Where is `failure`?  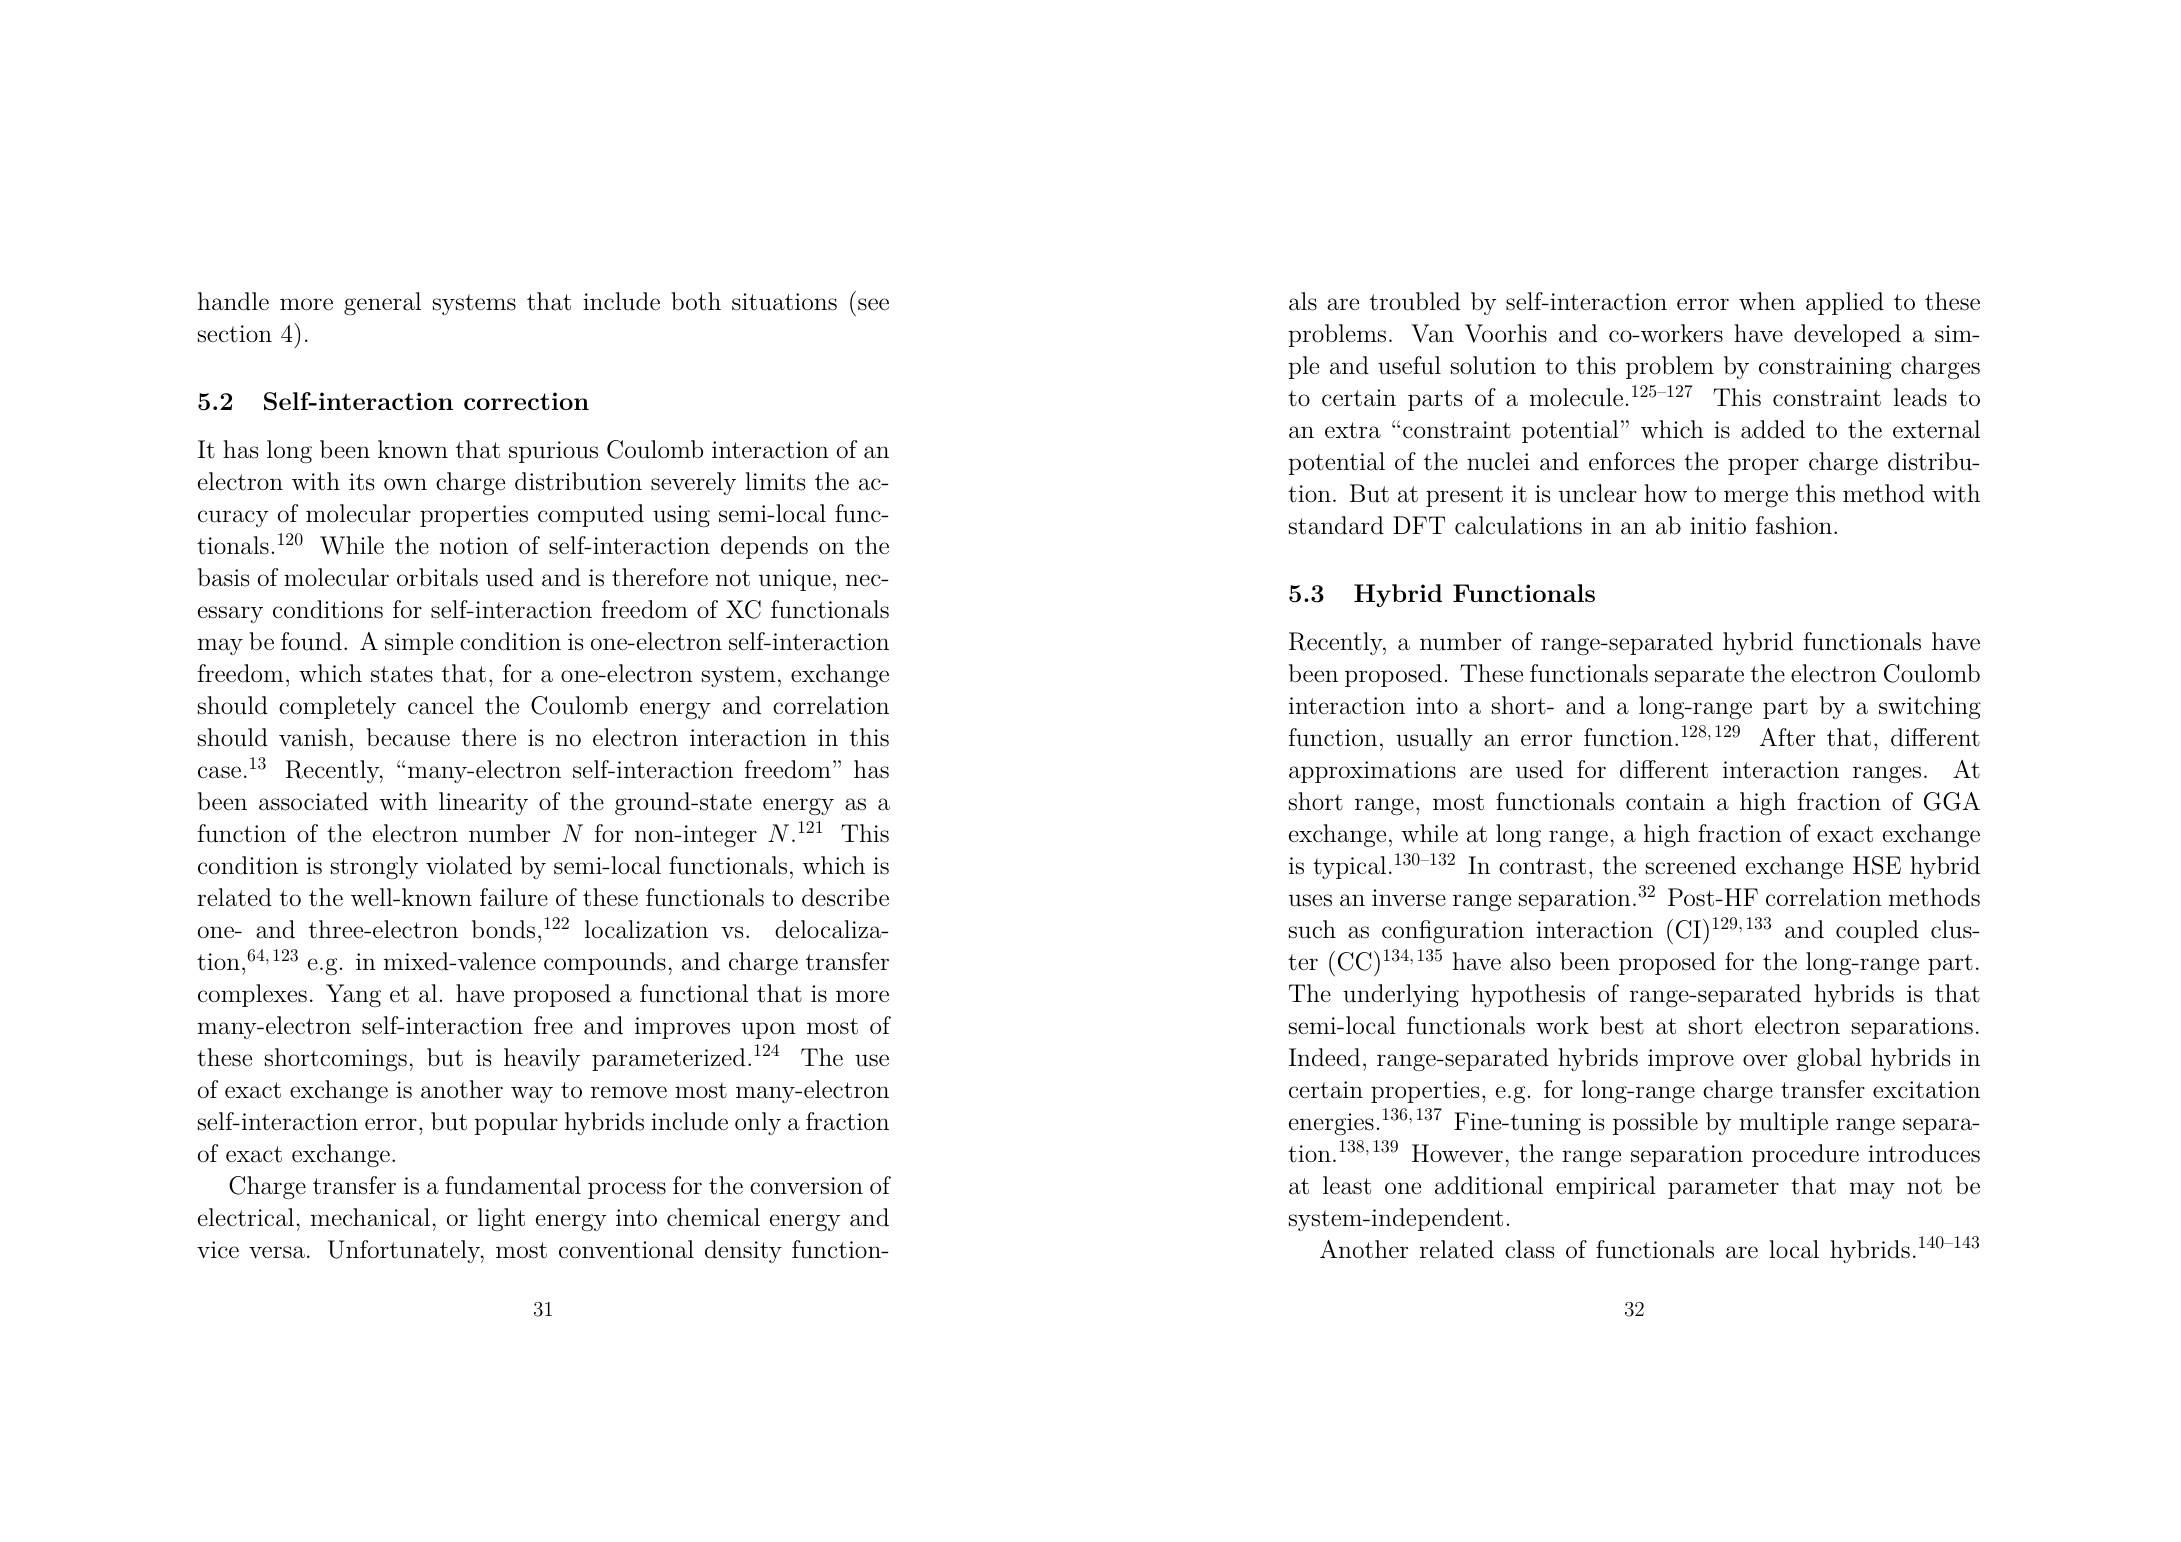
failure is located at coordinates (514, 897).
